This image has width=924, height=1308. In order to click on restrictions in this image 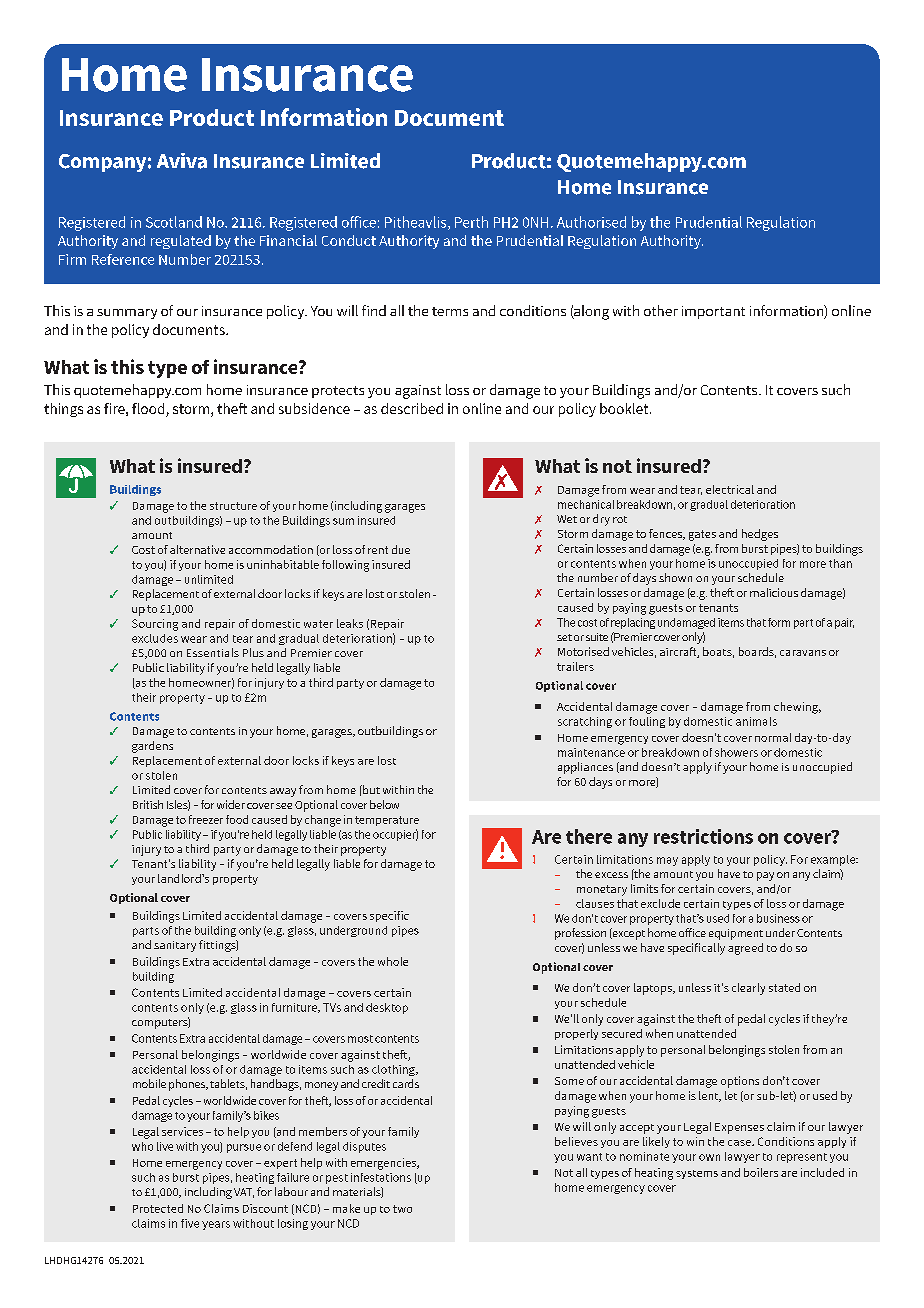, I will do `click(703, 836)`.
